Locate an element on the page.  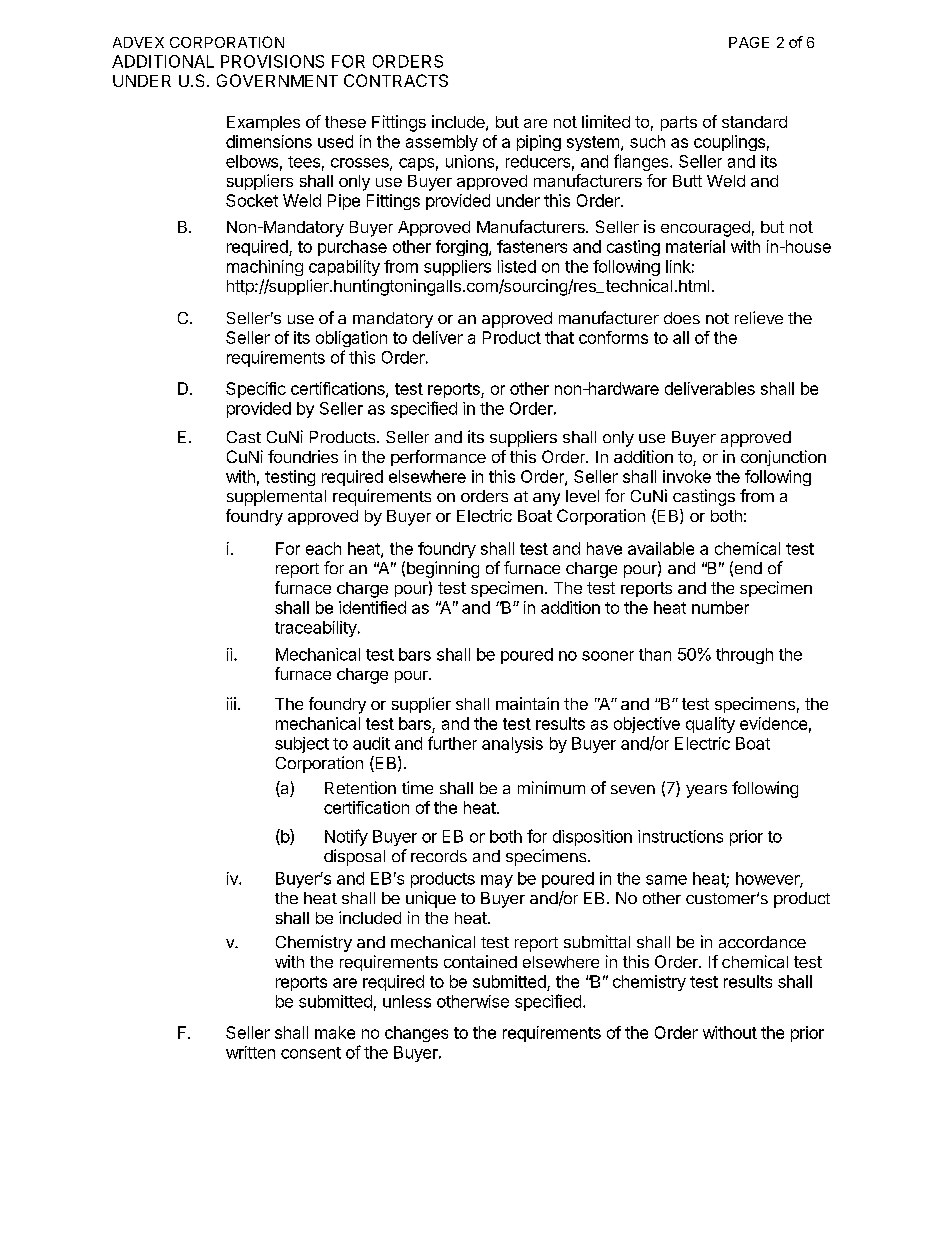
piping is located at coordinates (539, 143).
